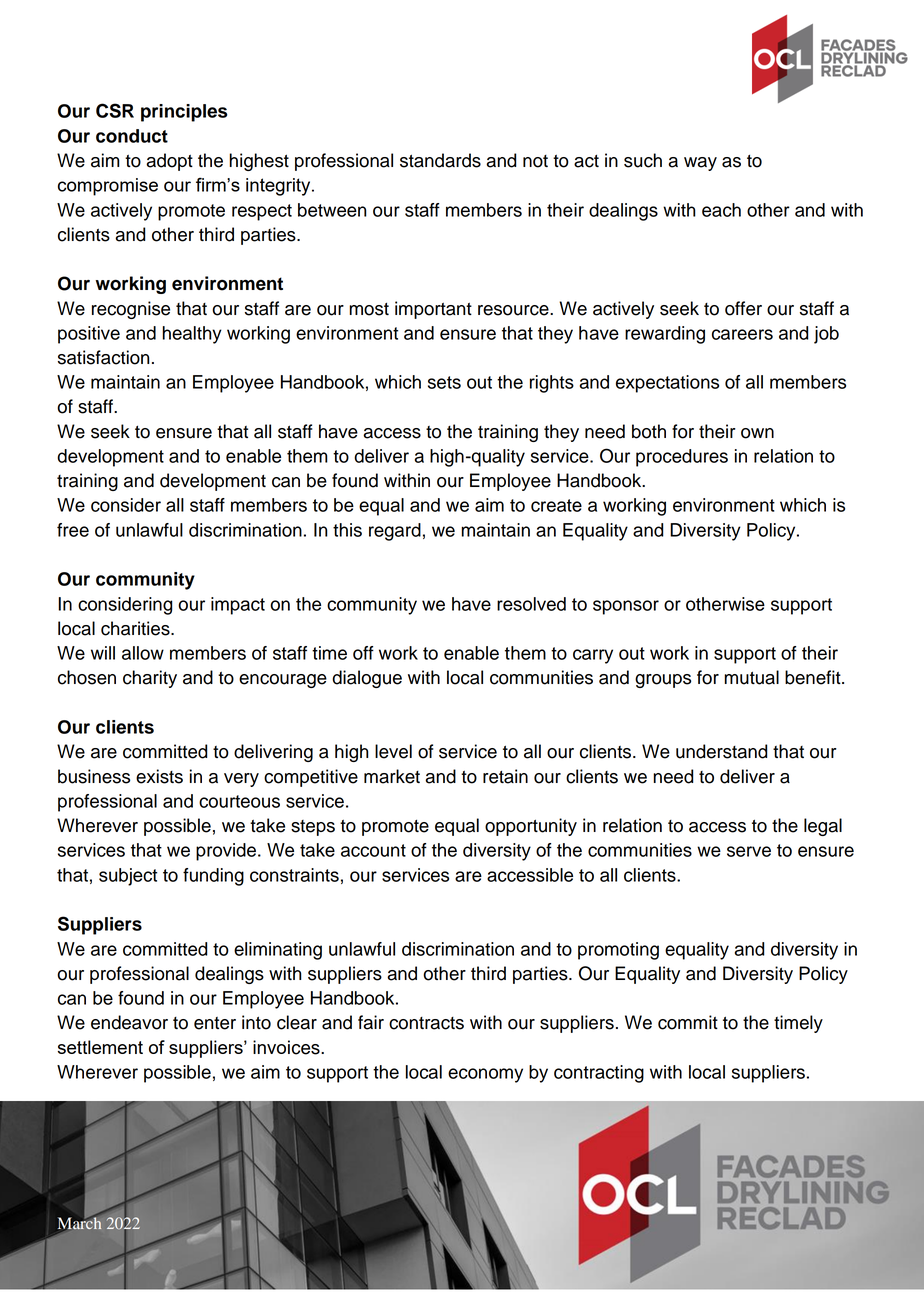 The width and height of the document is (924, 1307). What do you see at coordinates (132, 136) in the document?
I see `conduct` at bounding box center [132, 136].
